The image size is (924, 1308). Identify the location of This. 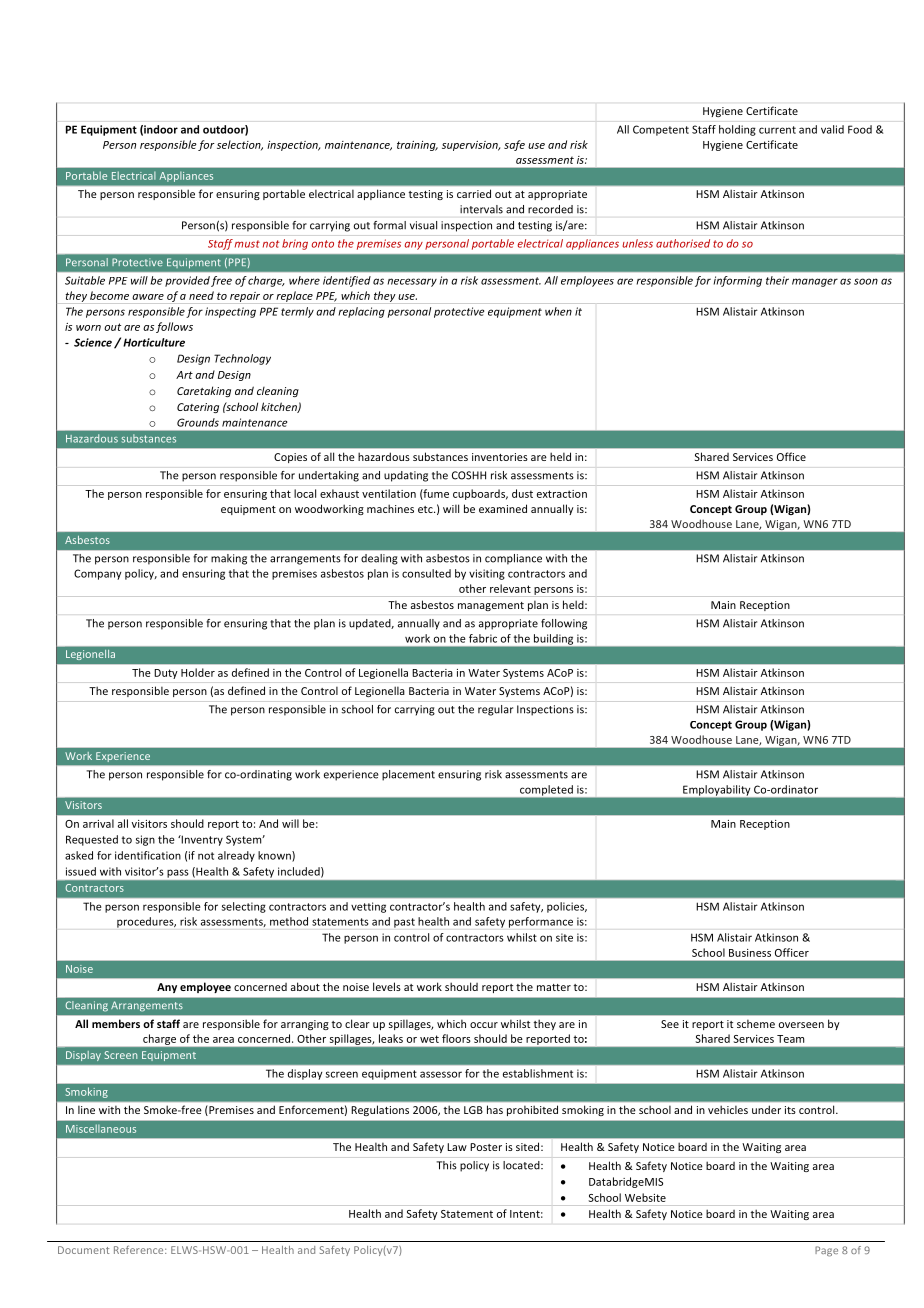
(447, 1165).
